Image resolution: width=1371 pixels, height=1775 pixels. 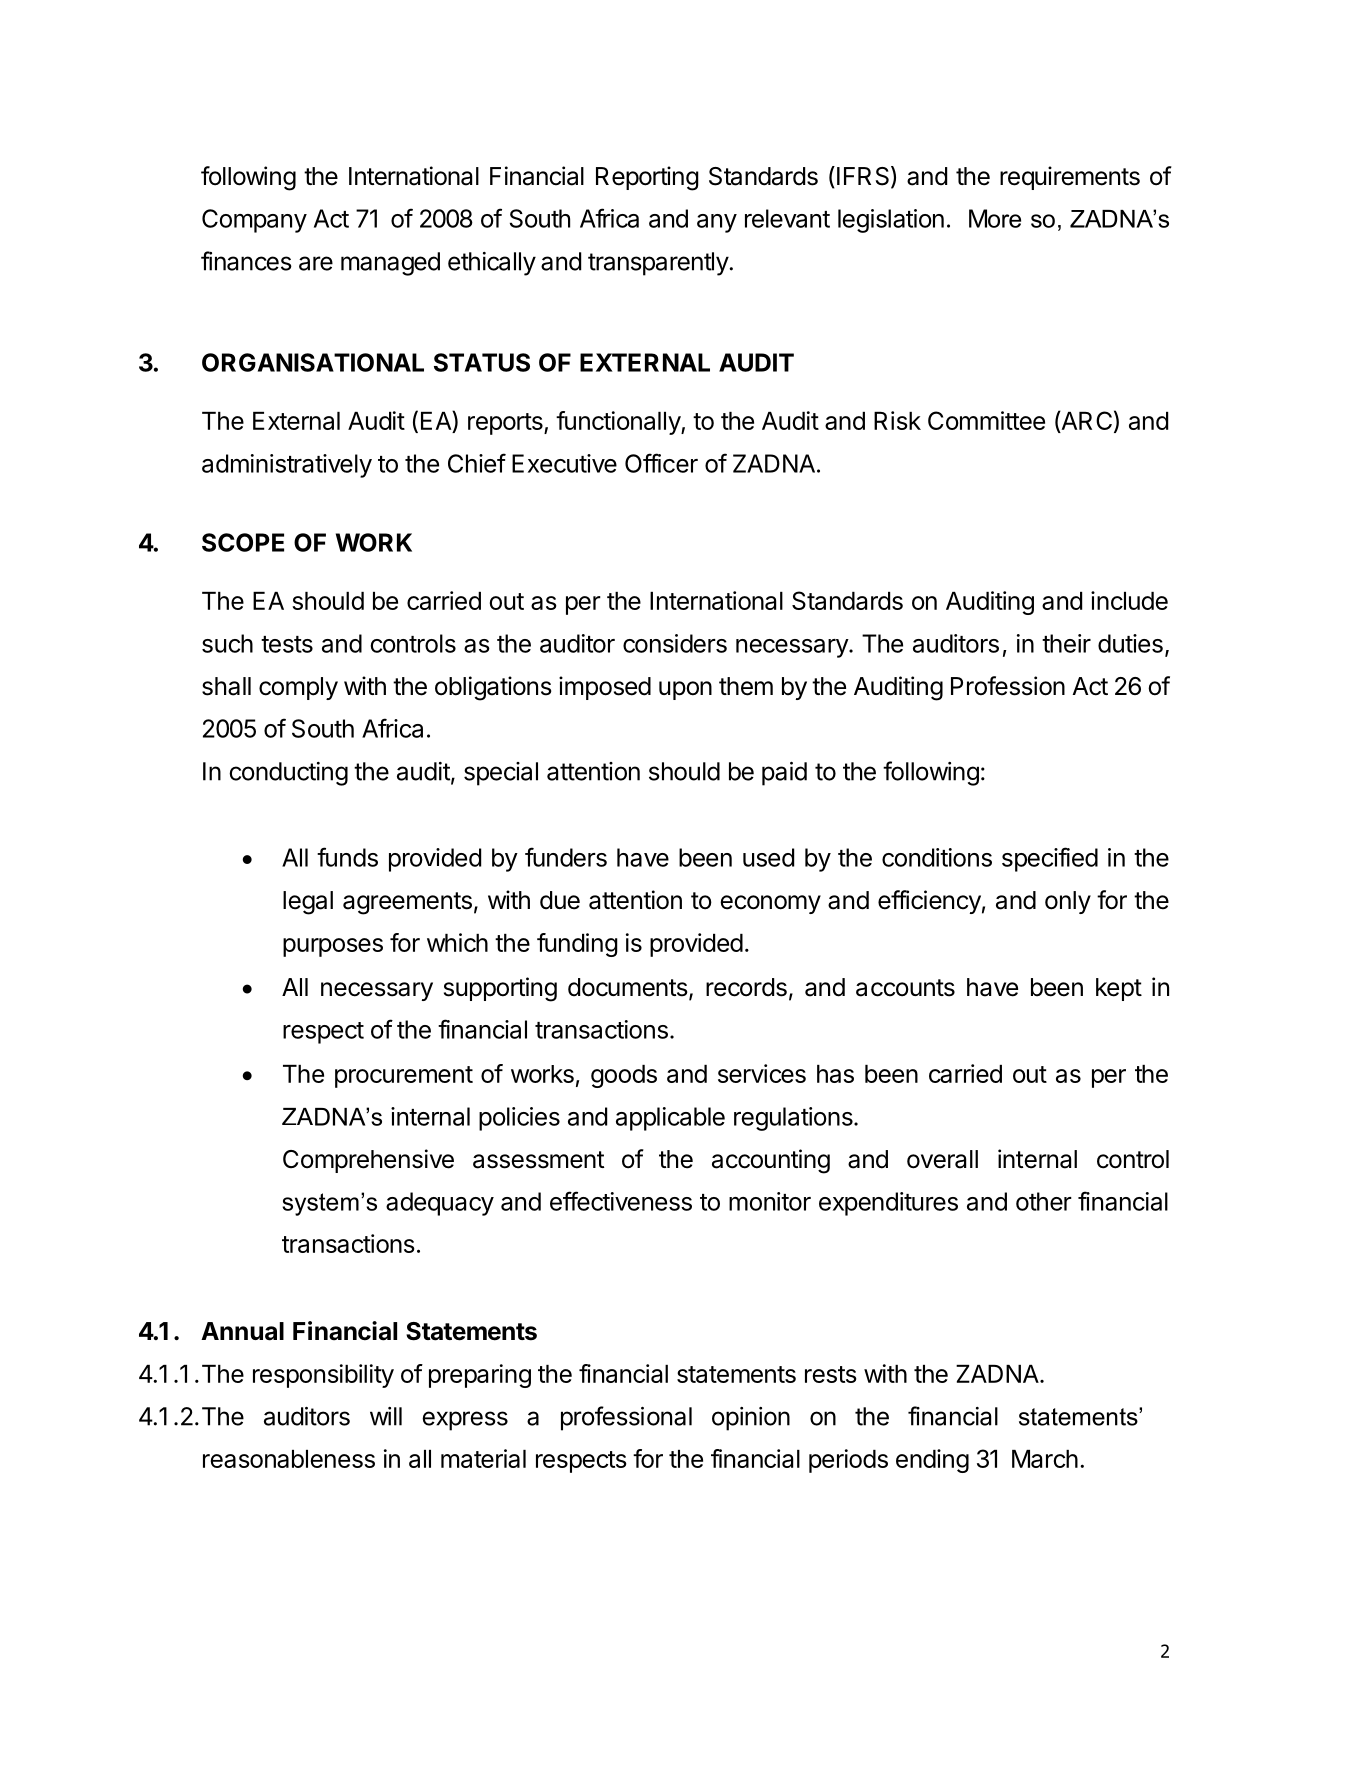 What do you see at coordinates (1045, 1459) in the page?
I see `March` at bounding box center [1045, 1459].
